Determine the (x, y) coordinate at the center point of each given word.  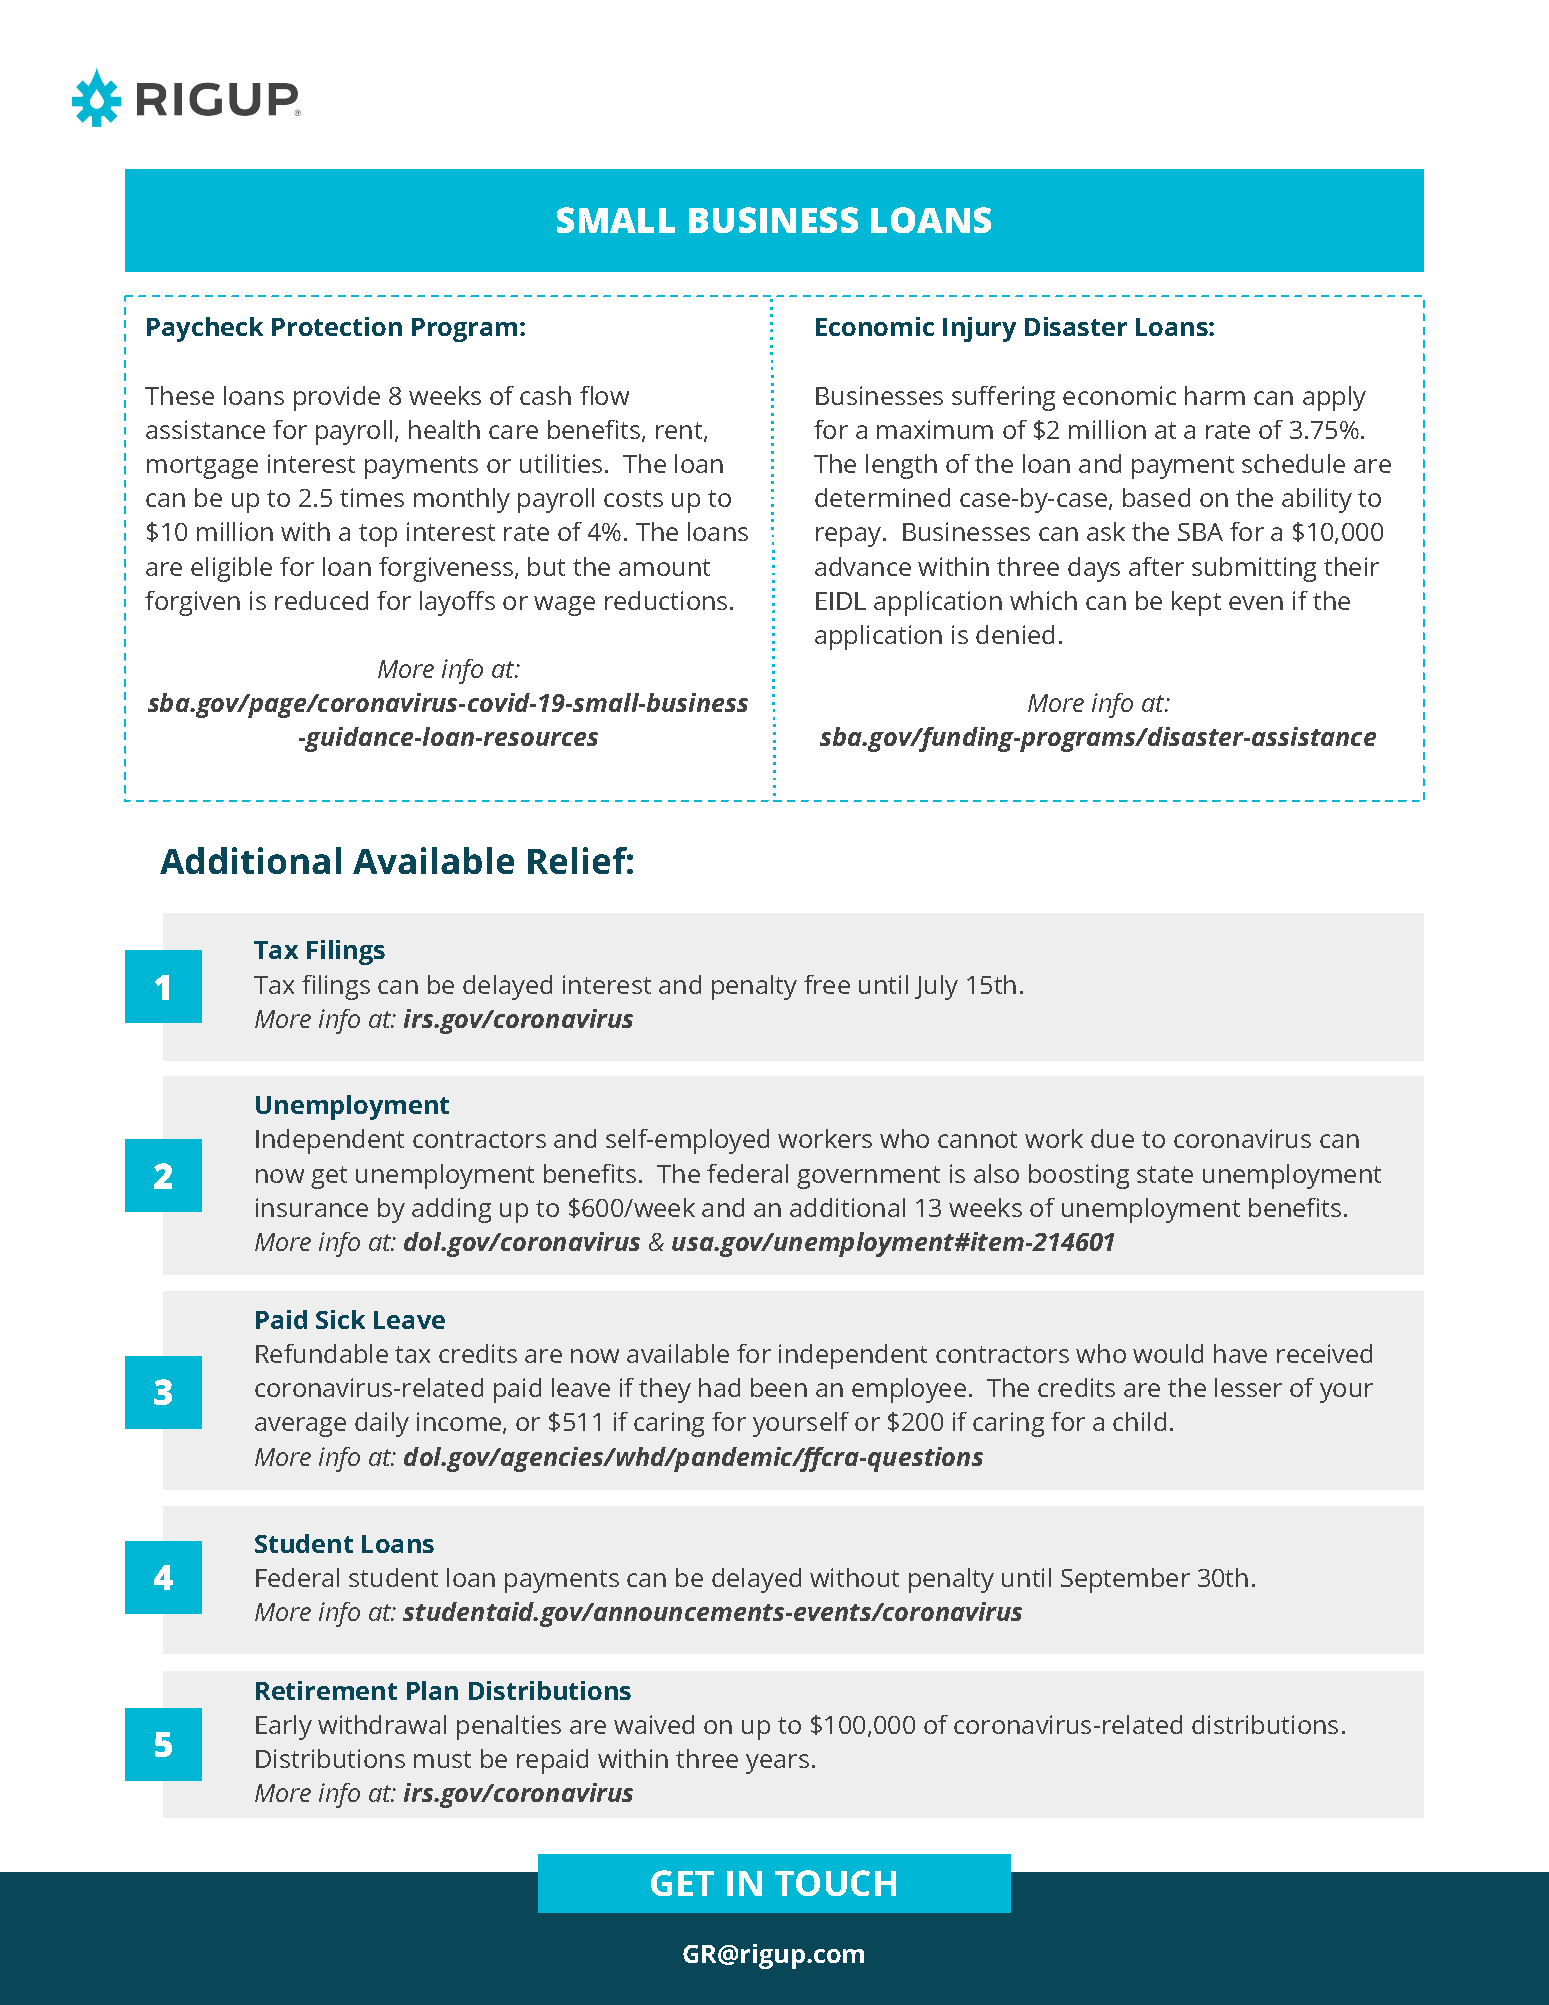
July (936, 987)
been (779, 1387)
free (827, 984)
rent (680, 432)
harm (1215, 395)
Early (284, 1727)
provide (337, 398)
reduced (321, 600)
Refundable (322, 1353)
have (1240, 1353)
